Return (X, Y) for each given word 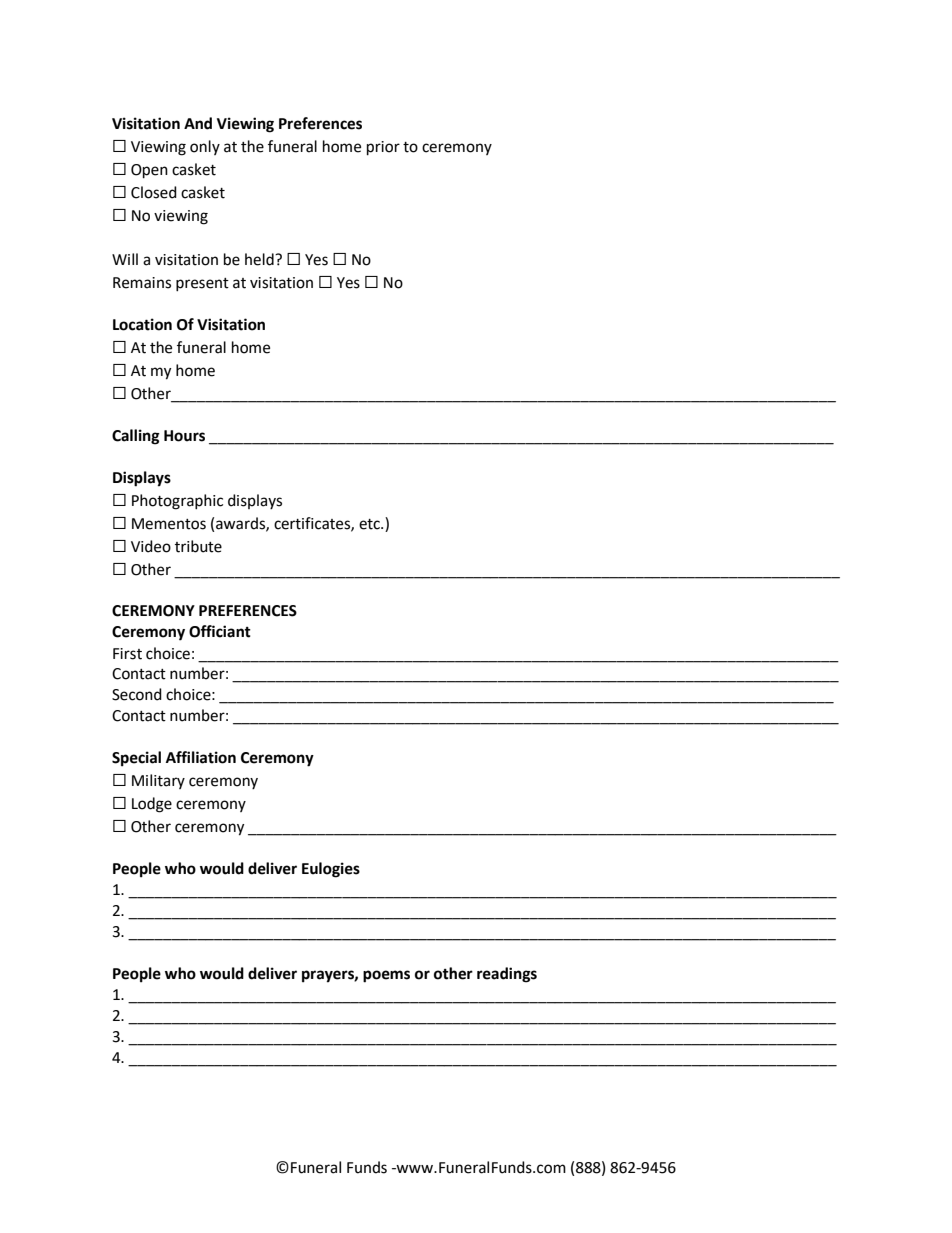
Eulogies (331, 870)
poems (386, 976)
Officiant (220, 631)
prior (383, 148)
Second (137, 694)
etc (370, 524)
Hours (184, 436)
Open (149, 171)
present (202, 284)
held (260, 259)
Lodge (152, 805)
